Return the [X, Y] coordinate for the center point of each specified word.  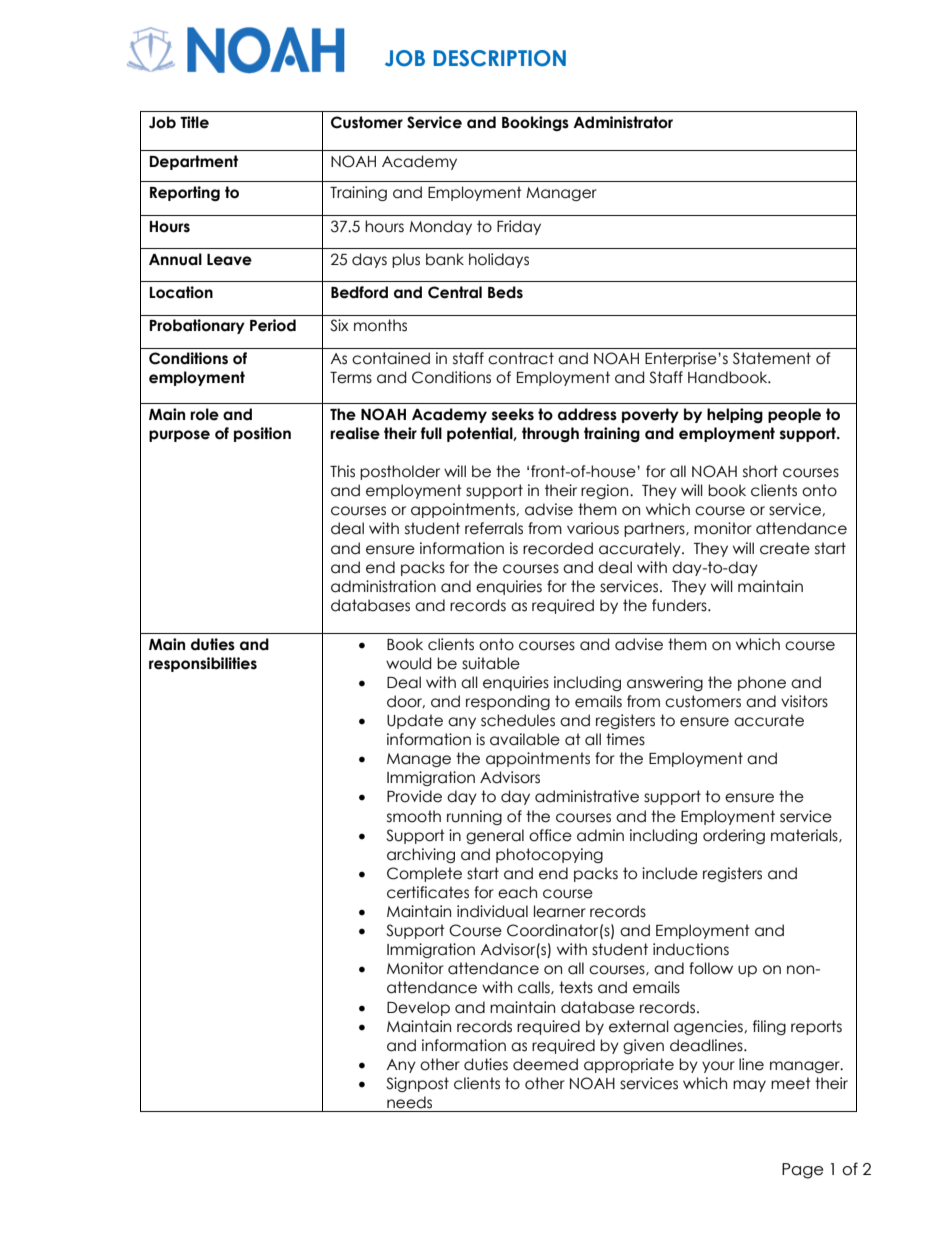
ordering [734, 836]
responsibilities [203, 664]
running [474, 817]
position [262, 434]
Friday [519, 227]
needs [409, 1102]
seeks [513, 414]
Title [194, 122]
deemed [545, 1064]
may [749, 1086]
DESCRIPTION [500, 58]
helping [735, 415]
